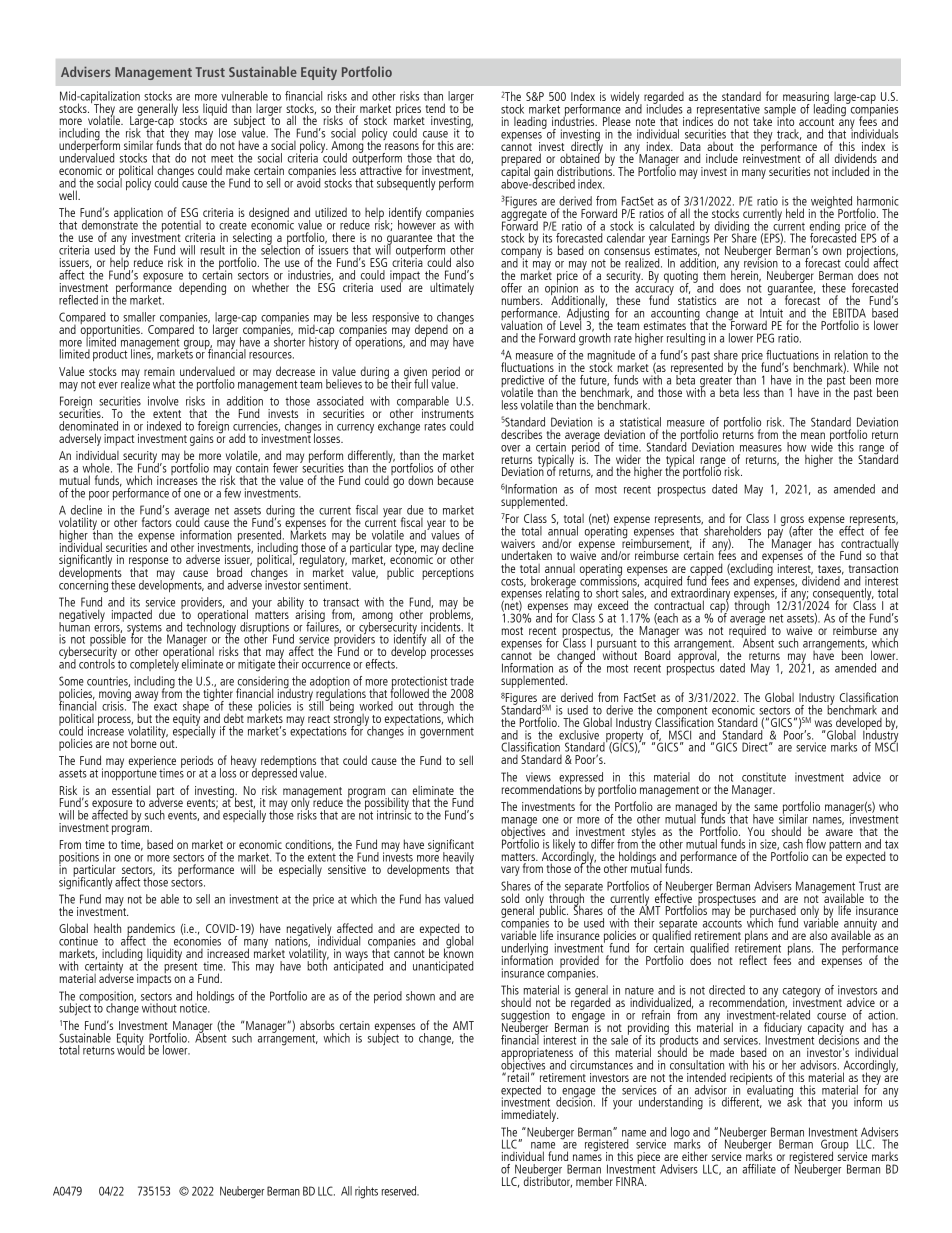 This screenshot has width=952, height=1233. What do you see at coordinates (227, 133) in the screenshot?
I see `lose` at bounding box center [227, 133].
